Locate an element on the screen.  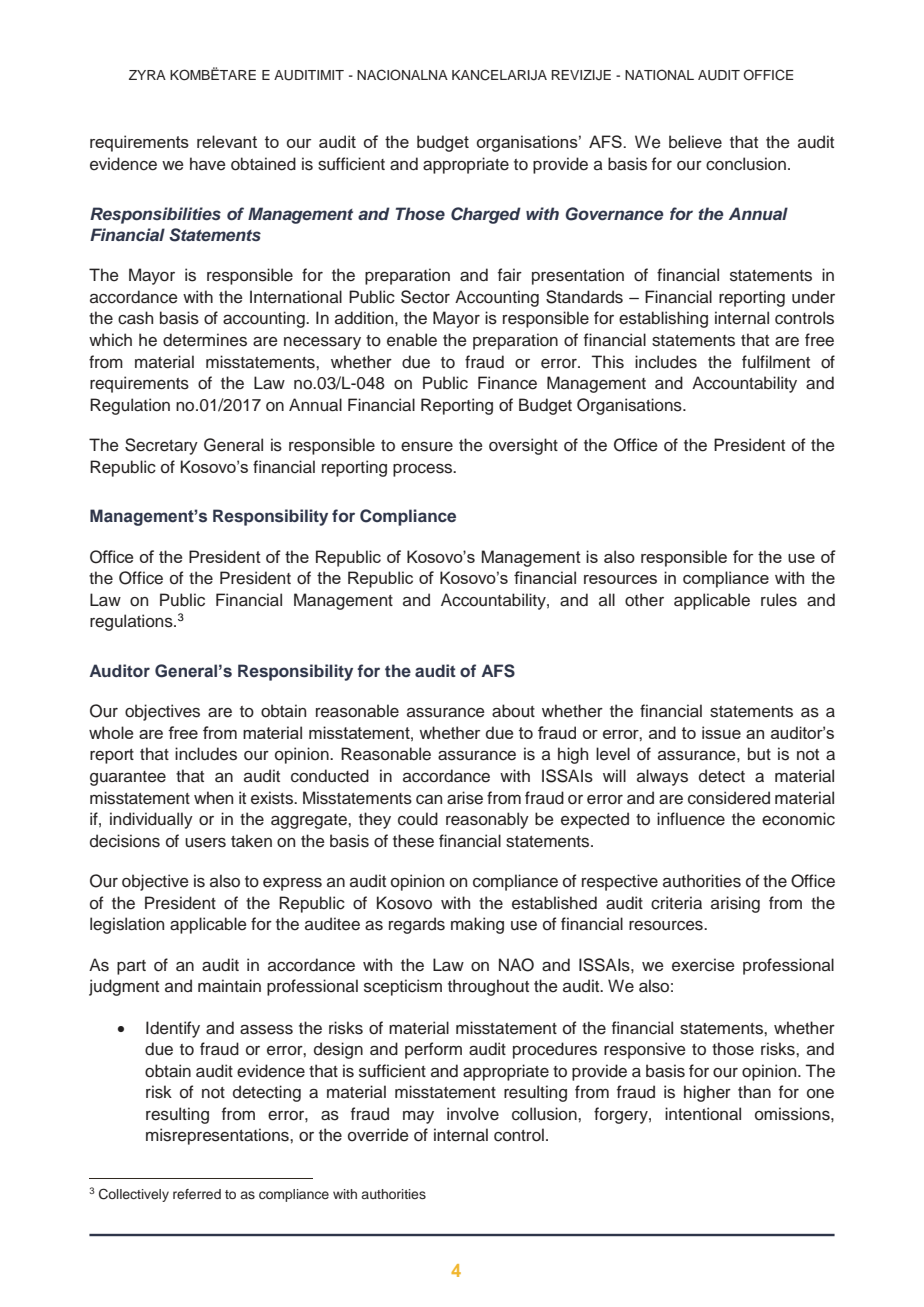
involve is located at coordinates (473, 1114).
